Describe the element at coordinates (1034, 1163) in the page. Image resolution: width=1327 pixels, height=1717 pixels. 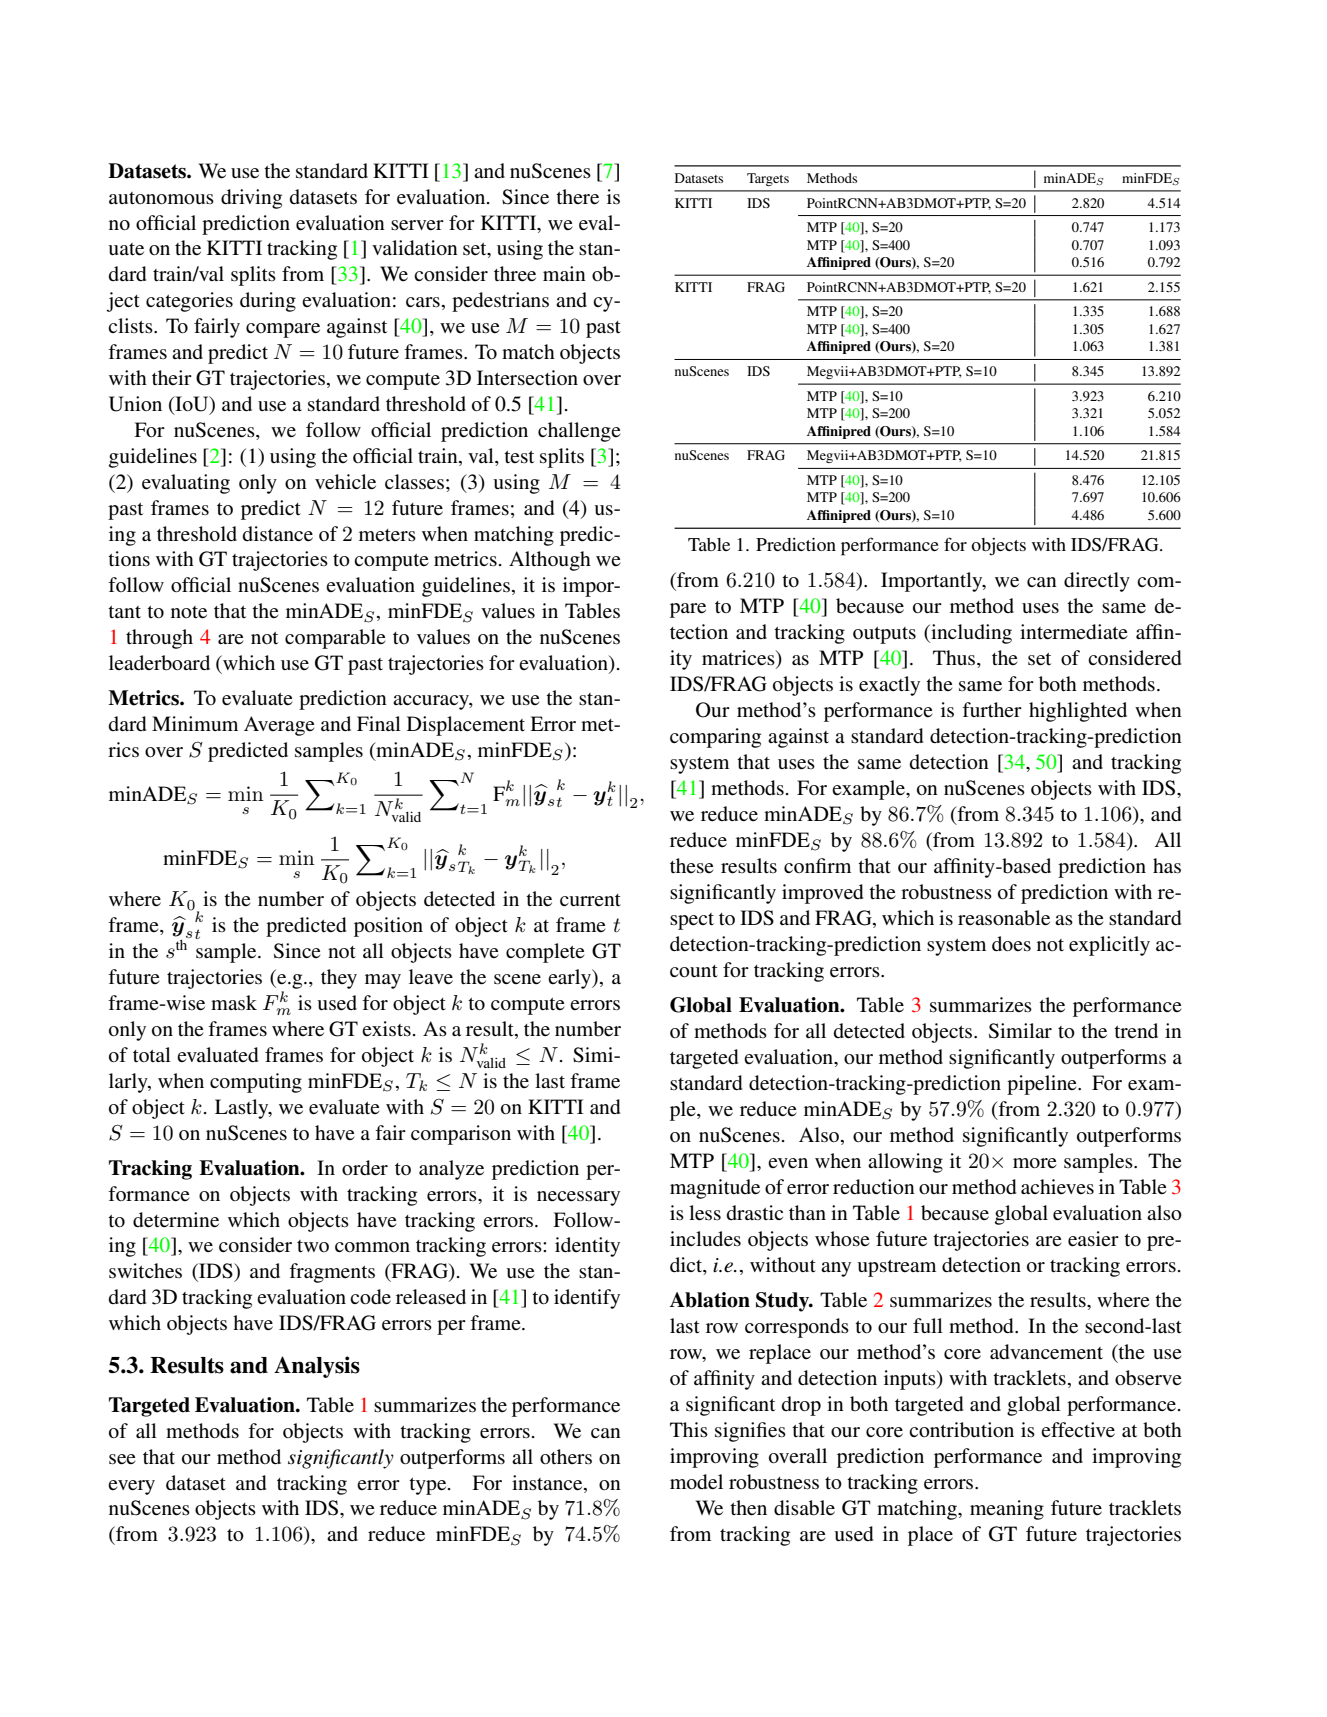
I see `more` at that location.
